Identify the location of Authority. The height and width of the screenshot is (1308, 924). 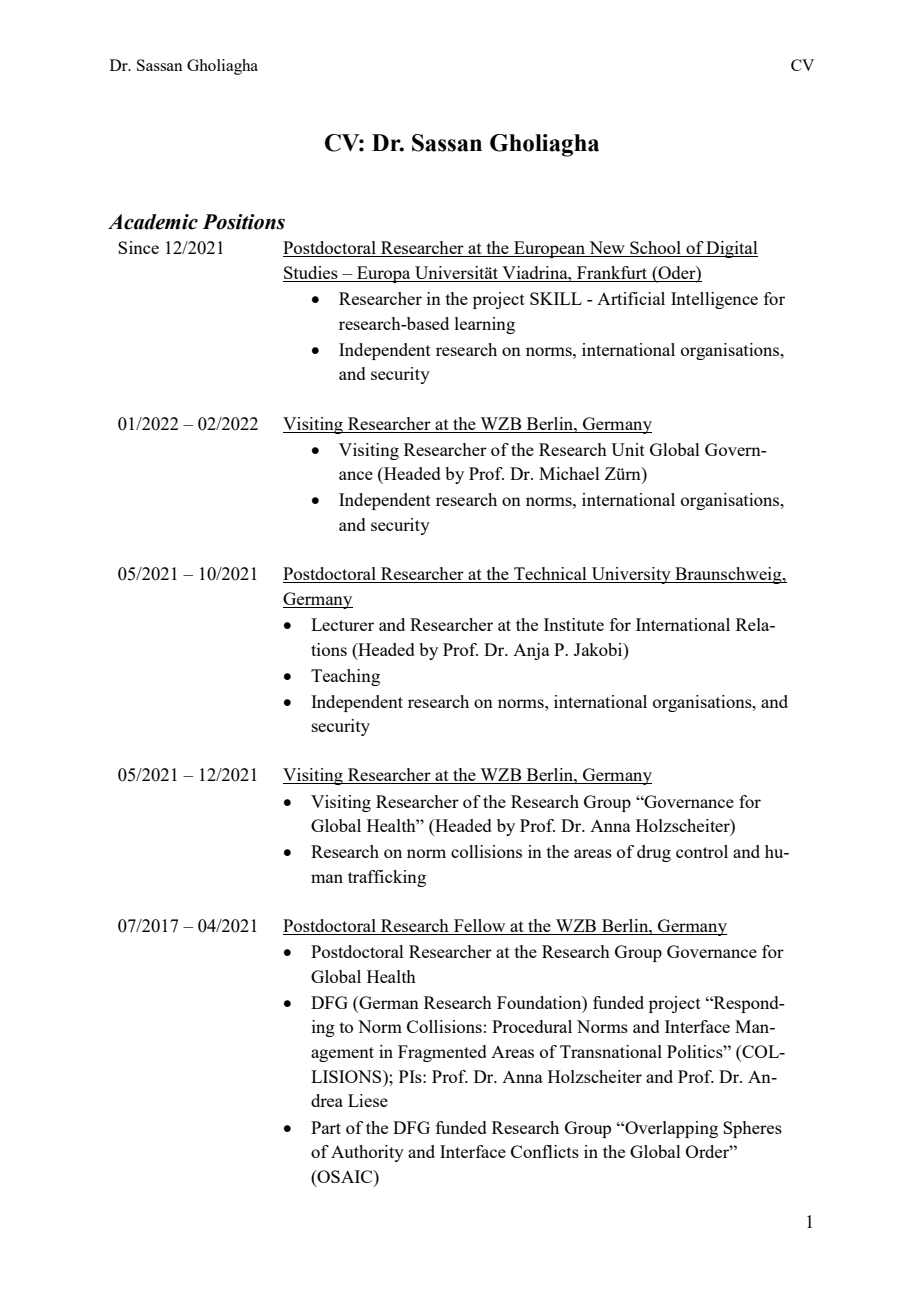
(367, 1153).
